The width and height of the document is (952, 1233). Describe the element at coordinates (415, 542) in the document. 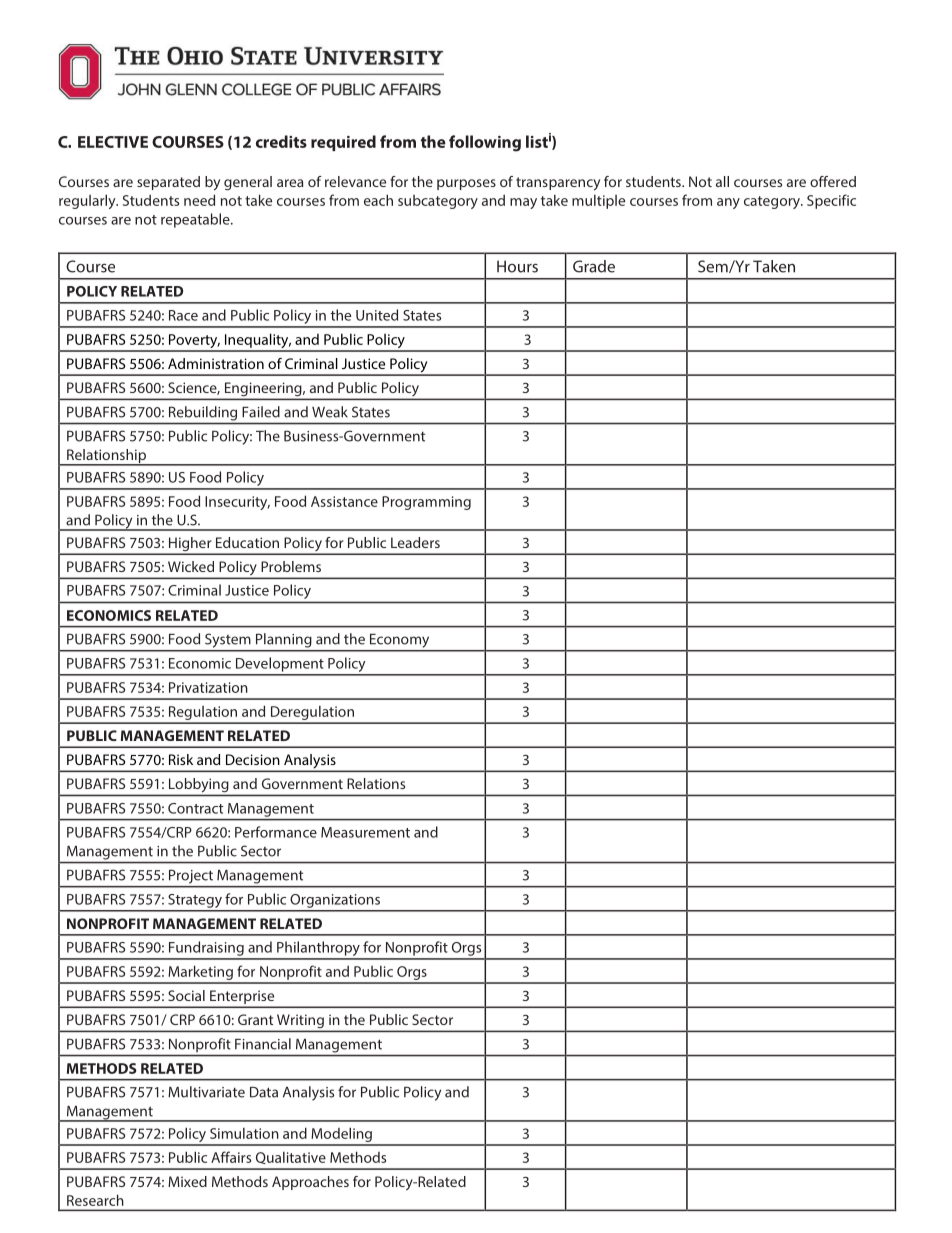

I see `Leaders` at that location.
